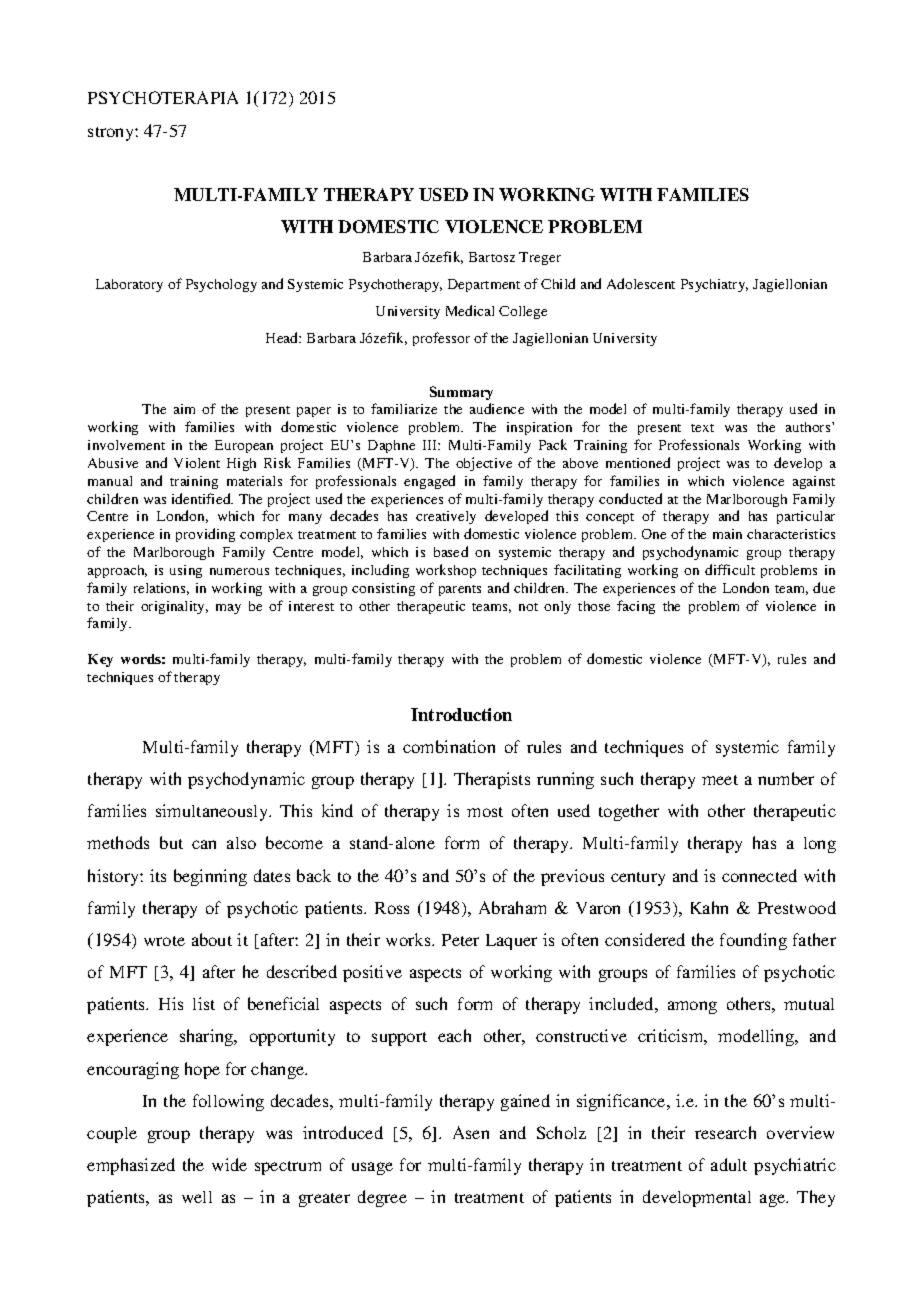  Describe the element at coordinates (730, 569) in the document. I see `difficult` at that location.
